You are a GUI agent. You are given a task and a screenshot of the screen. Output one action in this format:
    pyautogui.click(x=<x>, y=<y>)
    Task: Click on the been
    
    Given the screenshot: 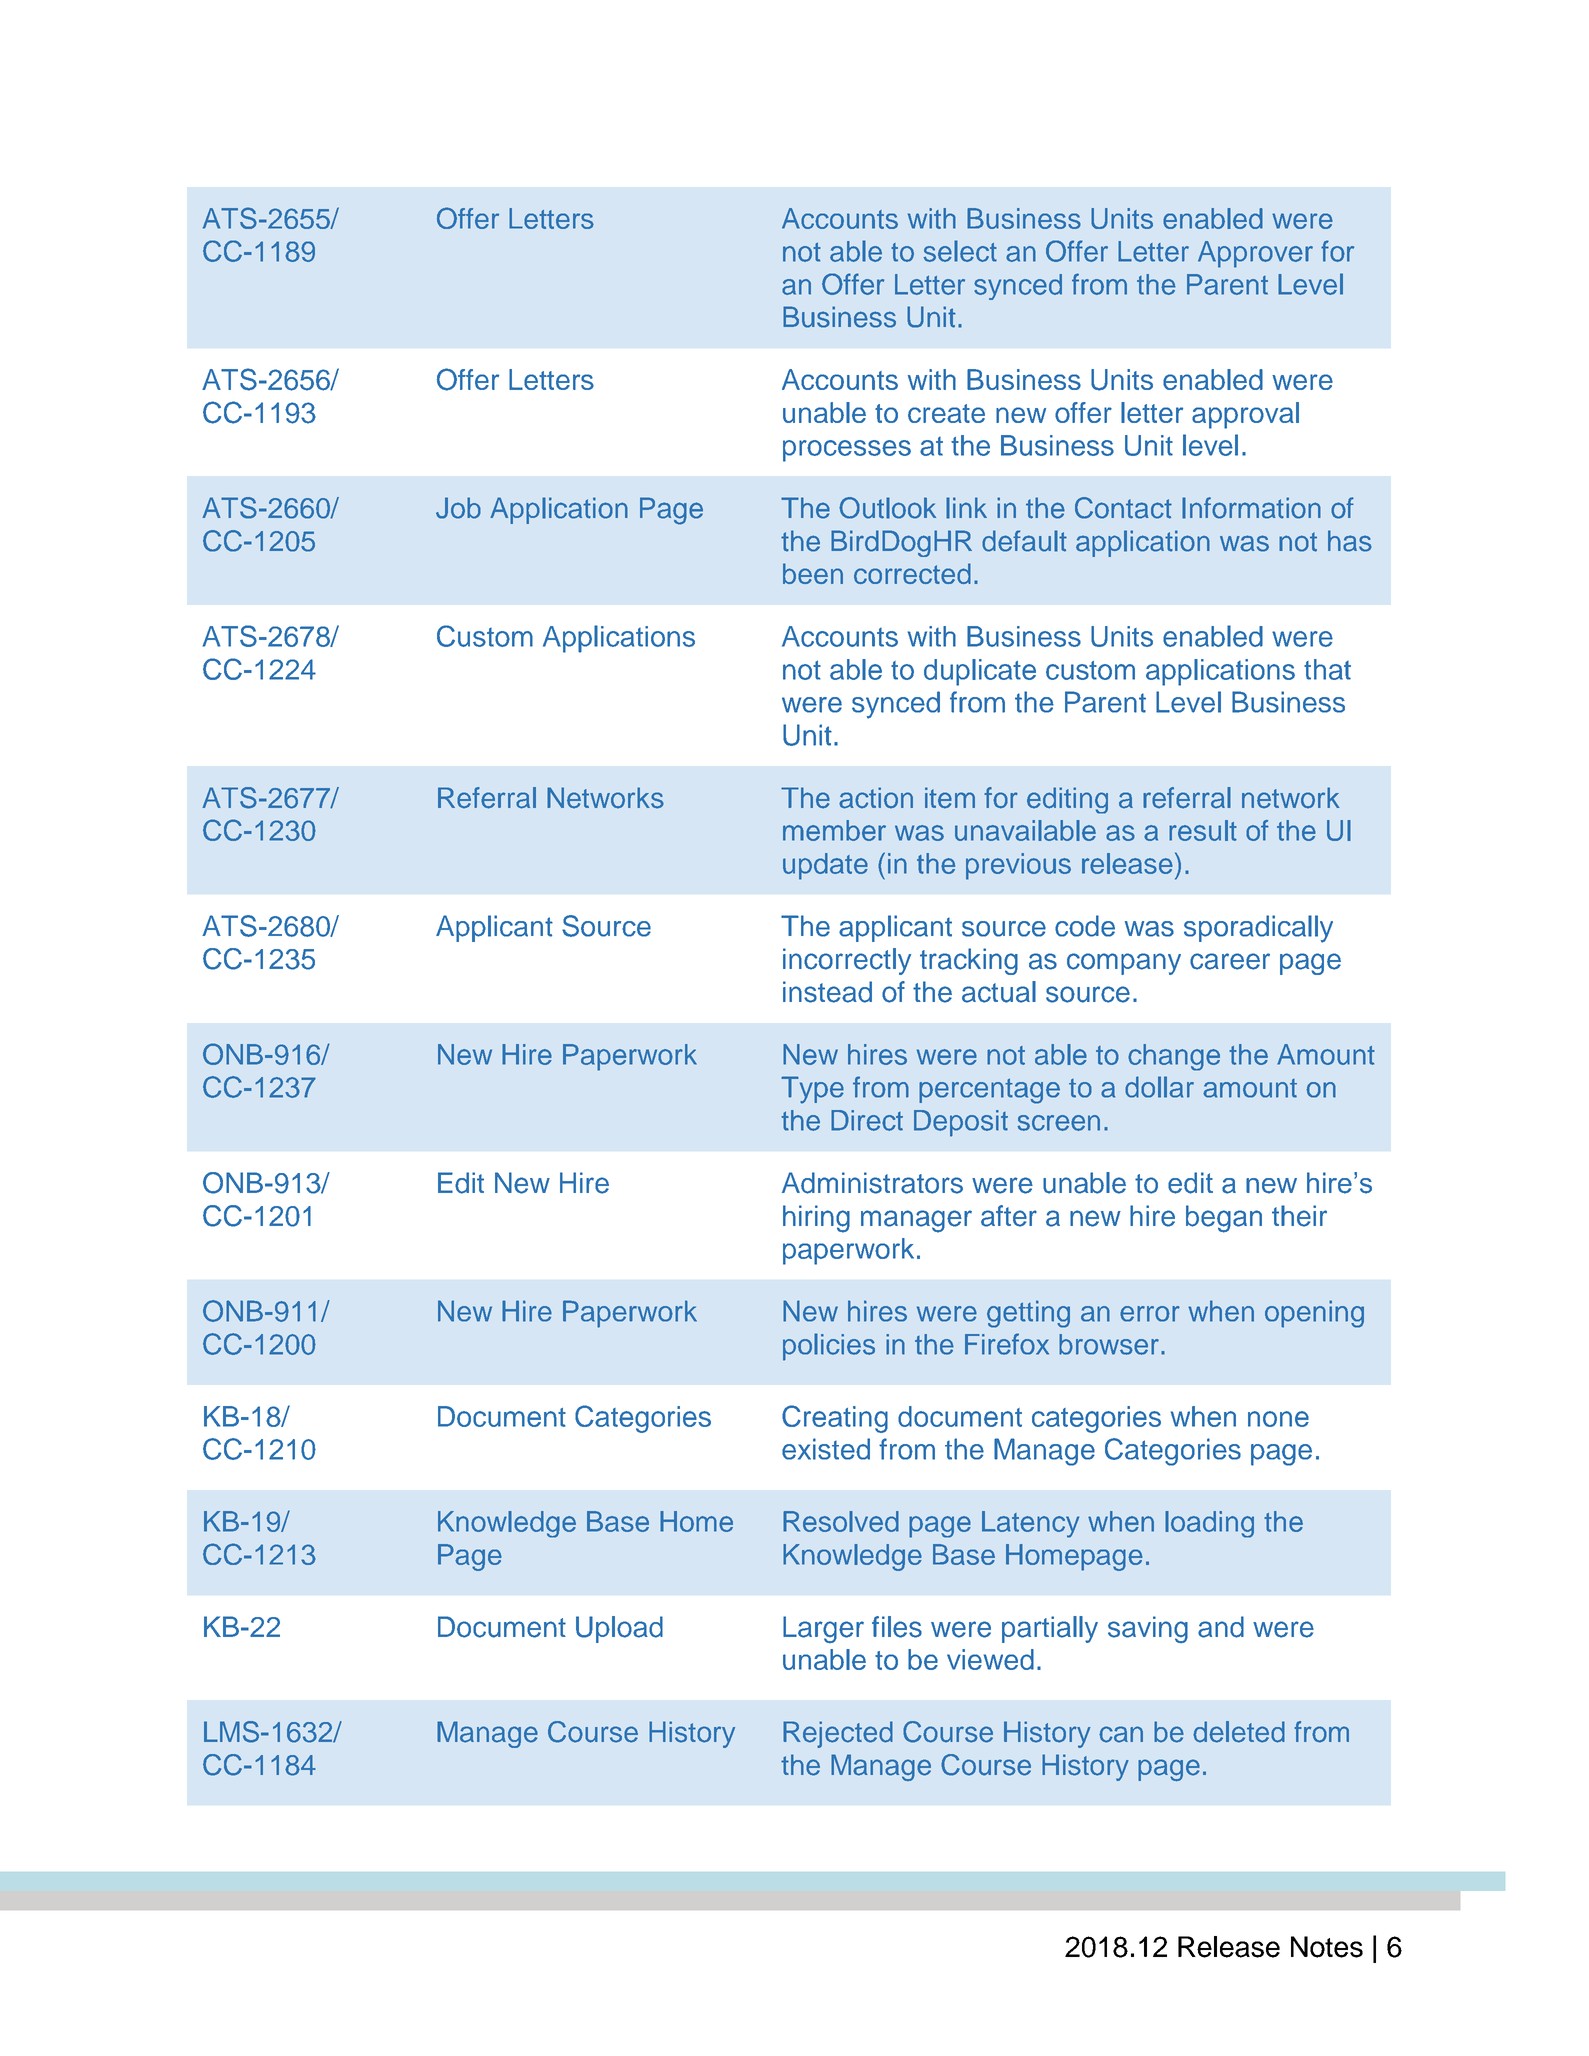 What is the action you would take?
    pyautogui.click(x=813, y=573)
